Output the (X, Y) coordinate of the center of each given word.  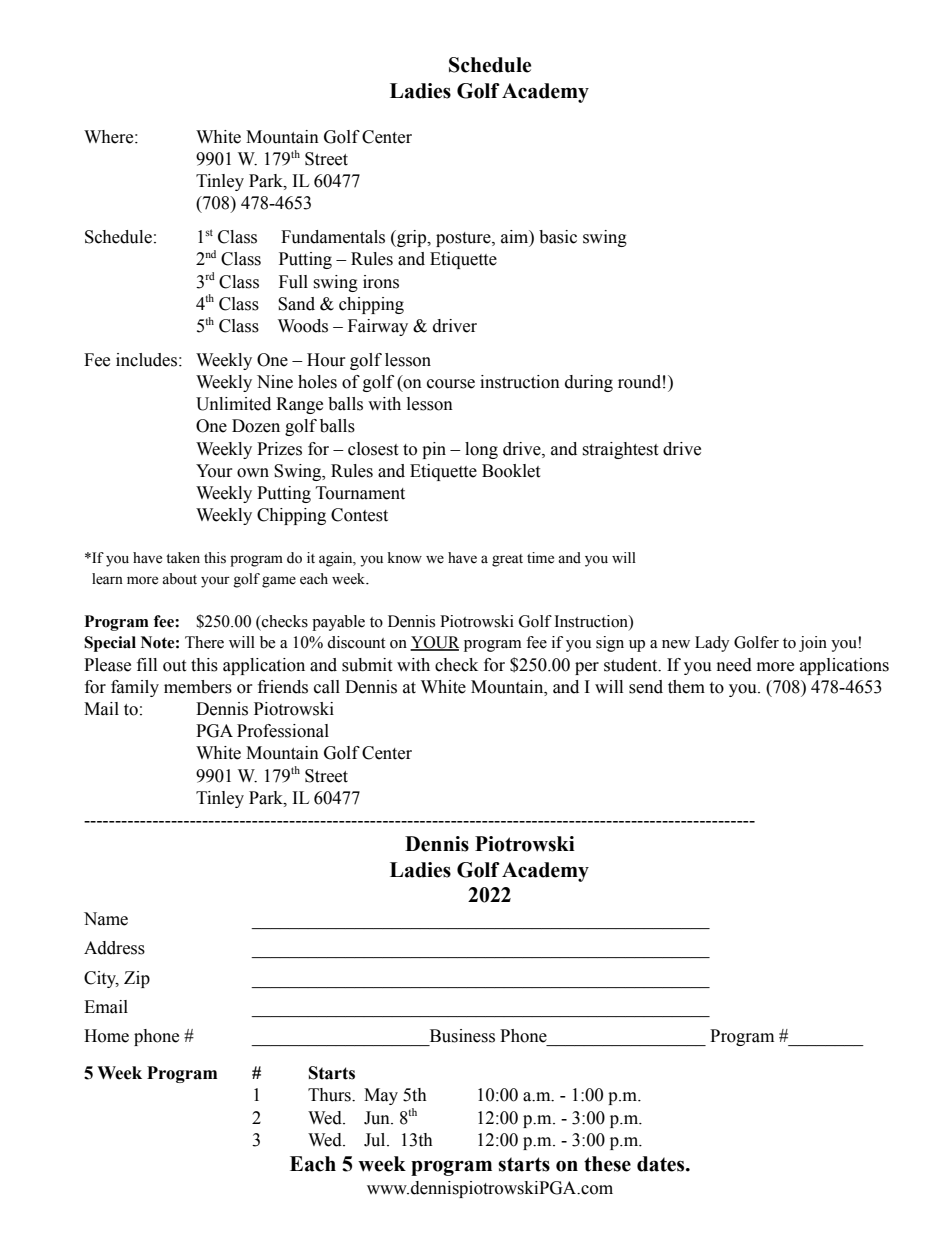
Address (114, 948)
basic (558, 237)
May (381, 1096)
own (253, 473)
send (646, 687)
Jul (376, 1140)
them (686, 687)
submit (367, 665)
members (198, 687)
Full (293, 282)
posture (464, 239)
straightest (620, 450)
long (481, 450)
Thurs (330, 1095)
